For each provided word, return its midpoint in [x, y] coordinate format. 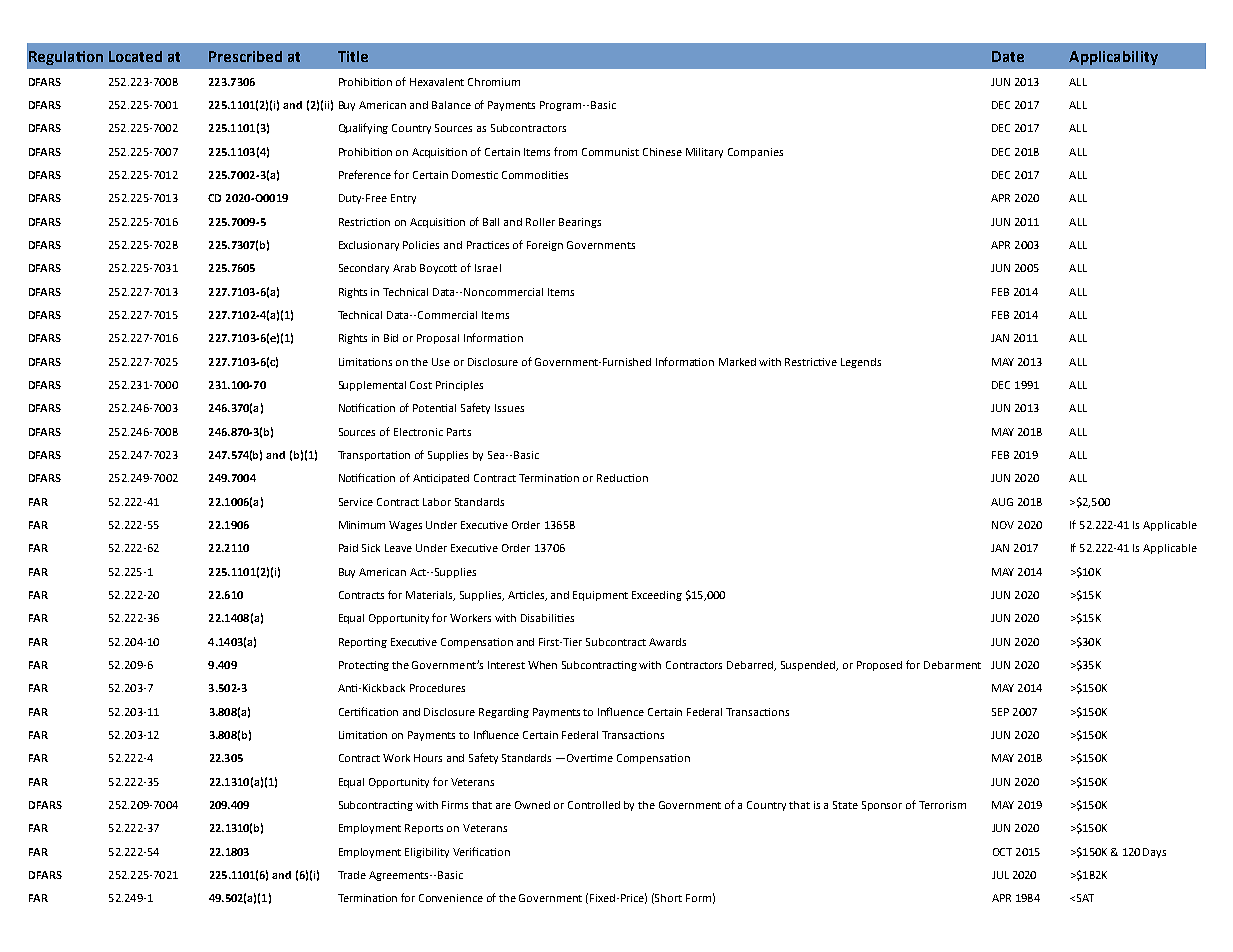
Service [356, 502]
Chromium [494, 82]
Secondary [364, 269]
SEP [1000, 712]
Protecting [364, 666]
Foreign [545, 246]
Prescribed [245, 56]
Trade [352, 875]
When [542, 665]
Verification [481, 851]
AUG [1002, 502]
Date [1008, 56]
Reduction [622, 478]
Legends [861, 363]
